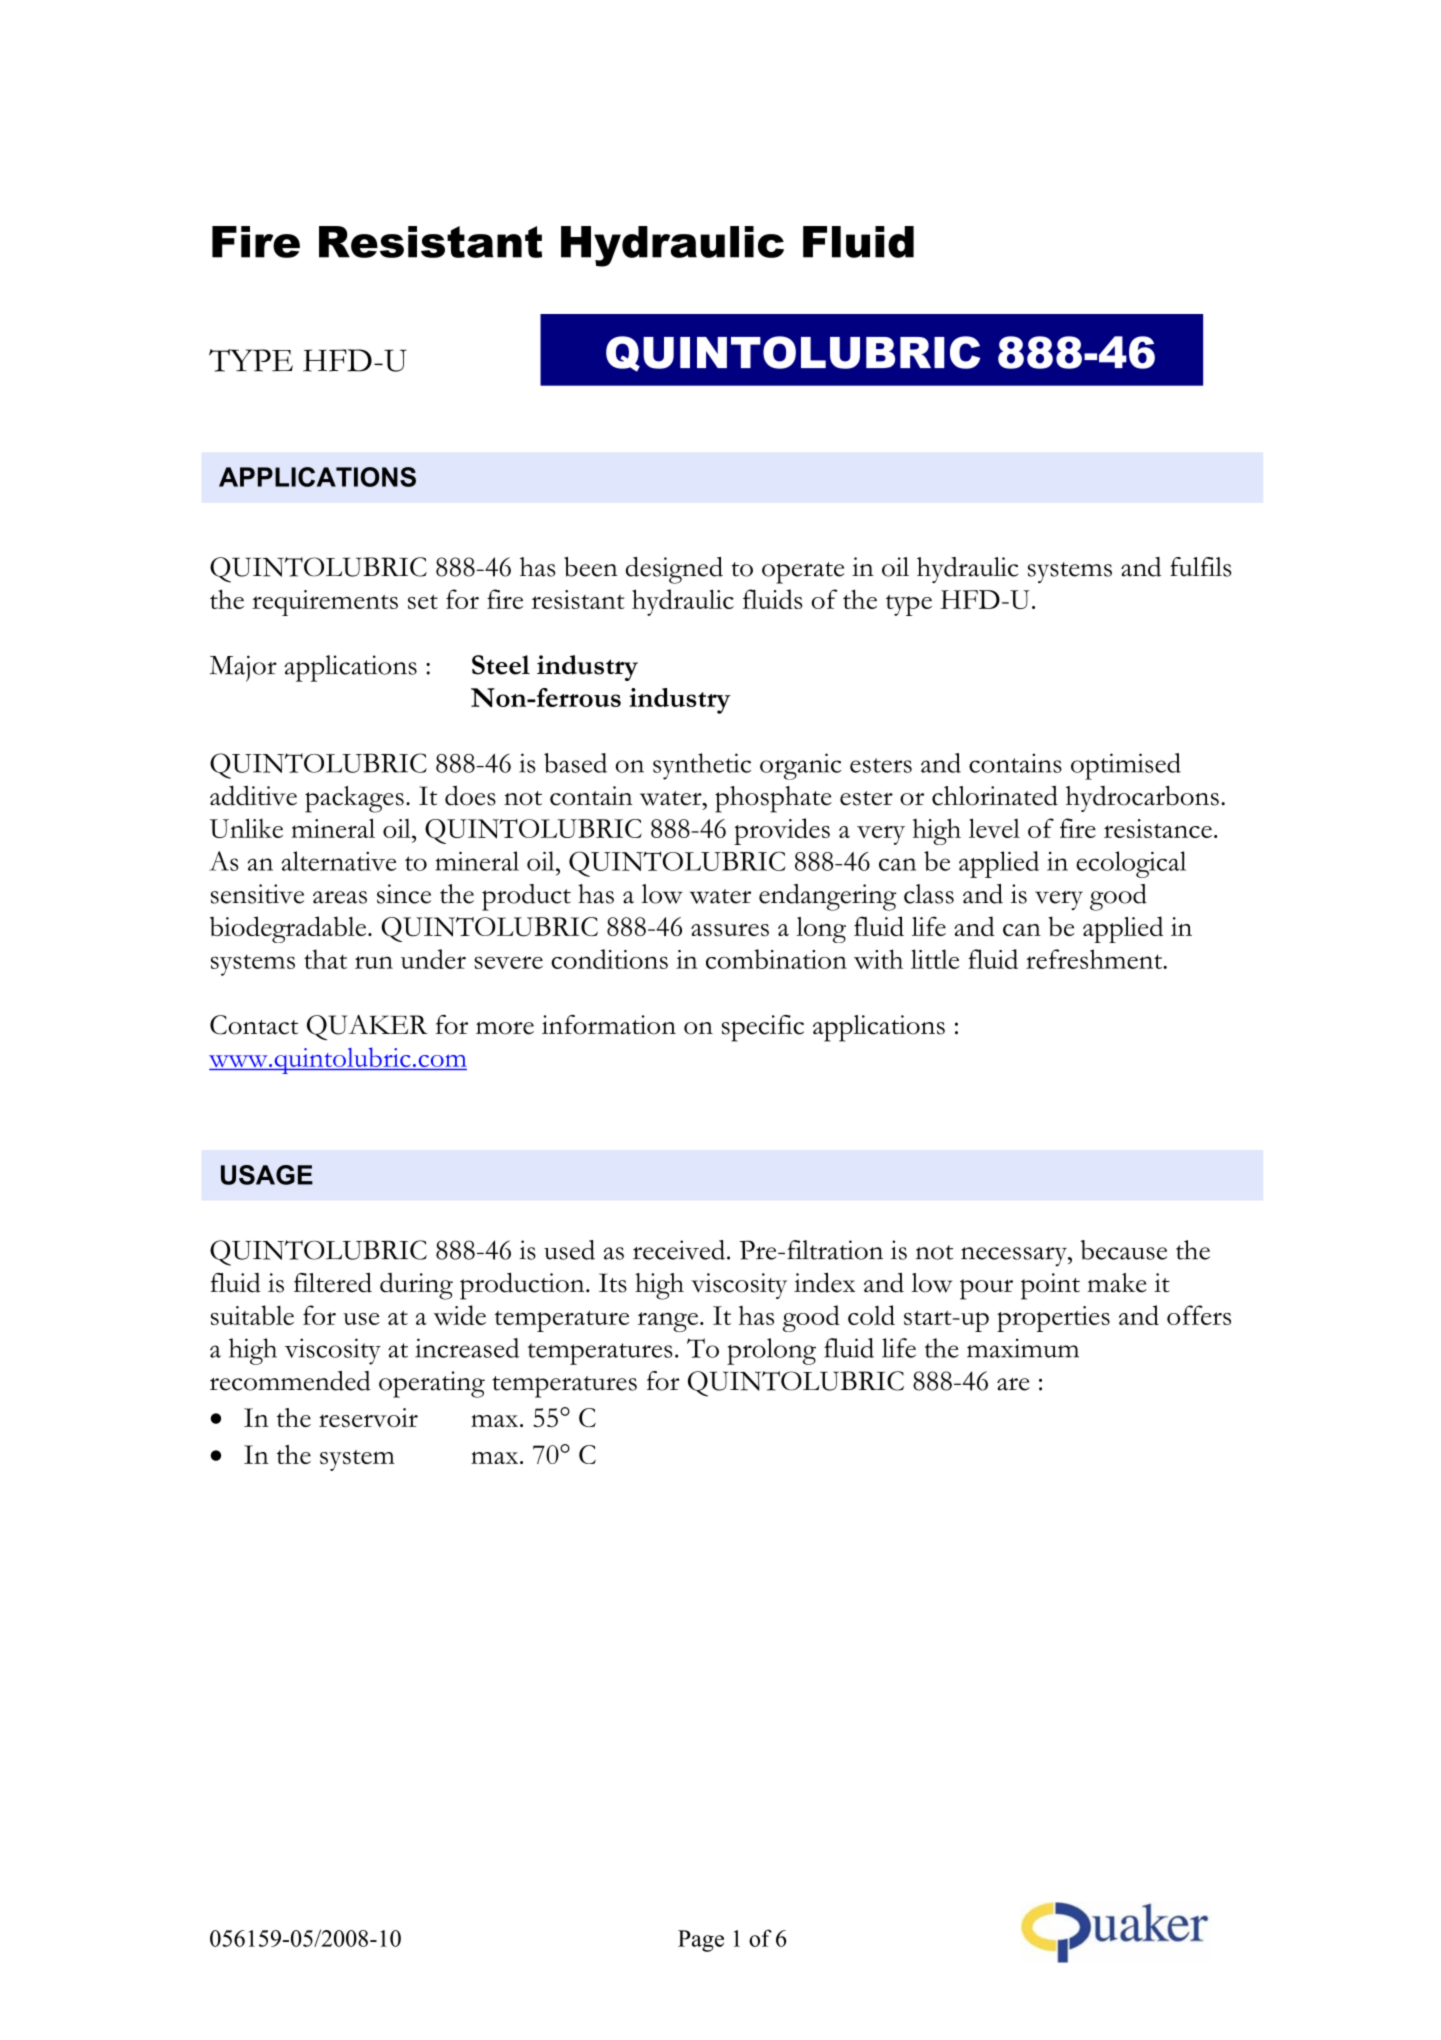 The height and width of the screenshot is (2040, 1441). What do you see at coordinates (1023, 1348) in the screenshot?
I see `maximum` at bounding box center [1023, 1348].
